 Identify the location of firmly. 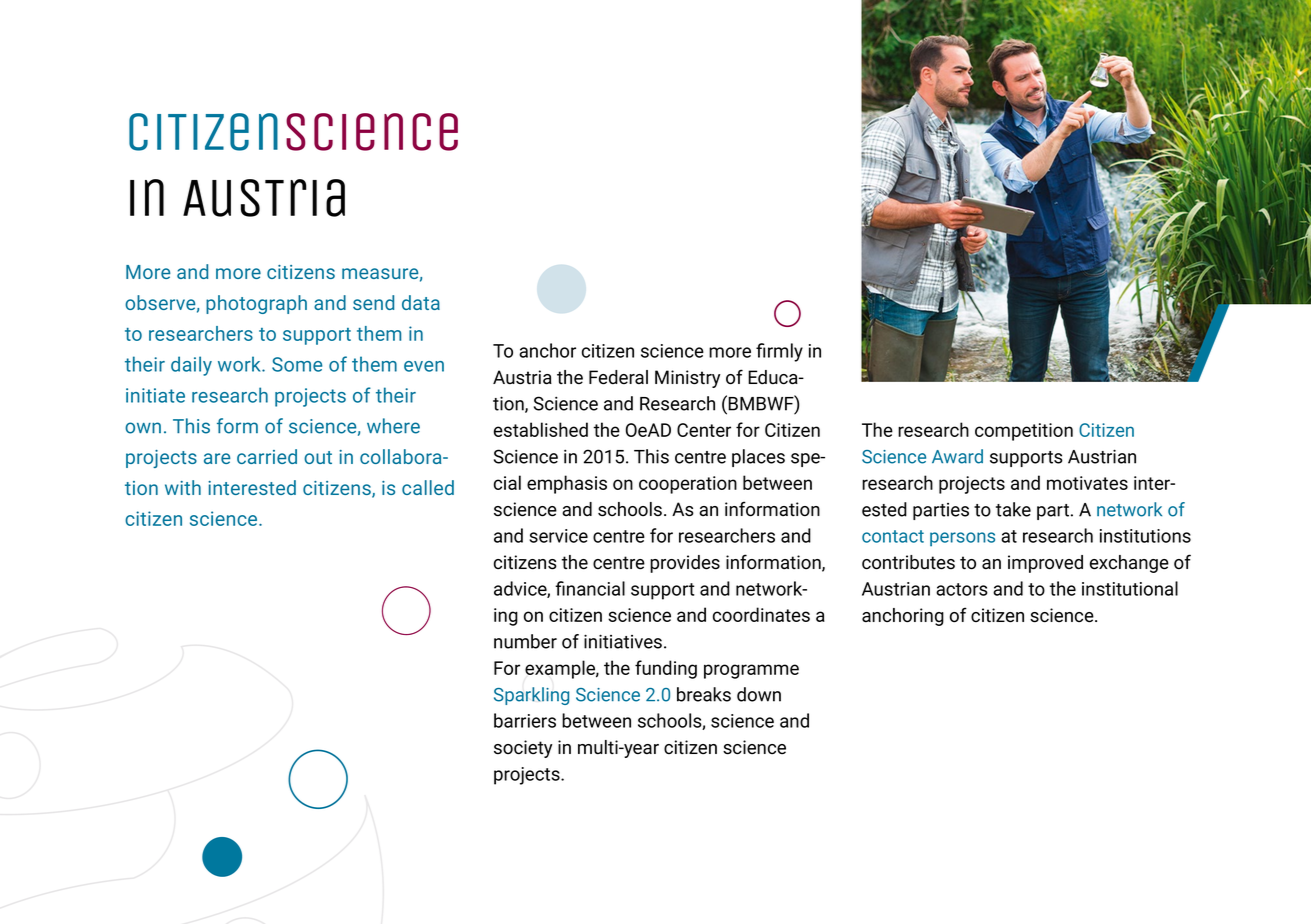
(779, 352).
